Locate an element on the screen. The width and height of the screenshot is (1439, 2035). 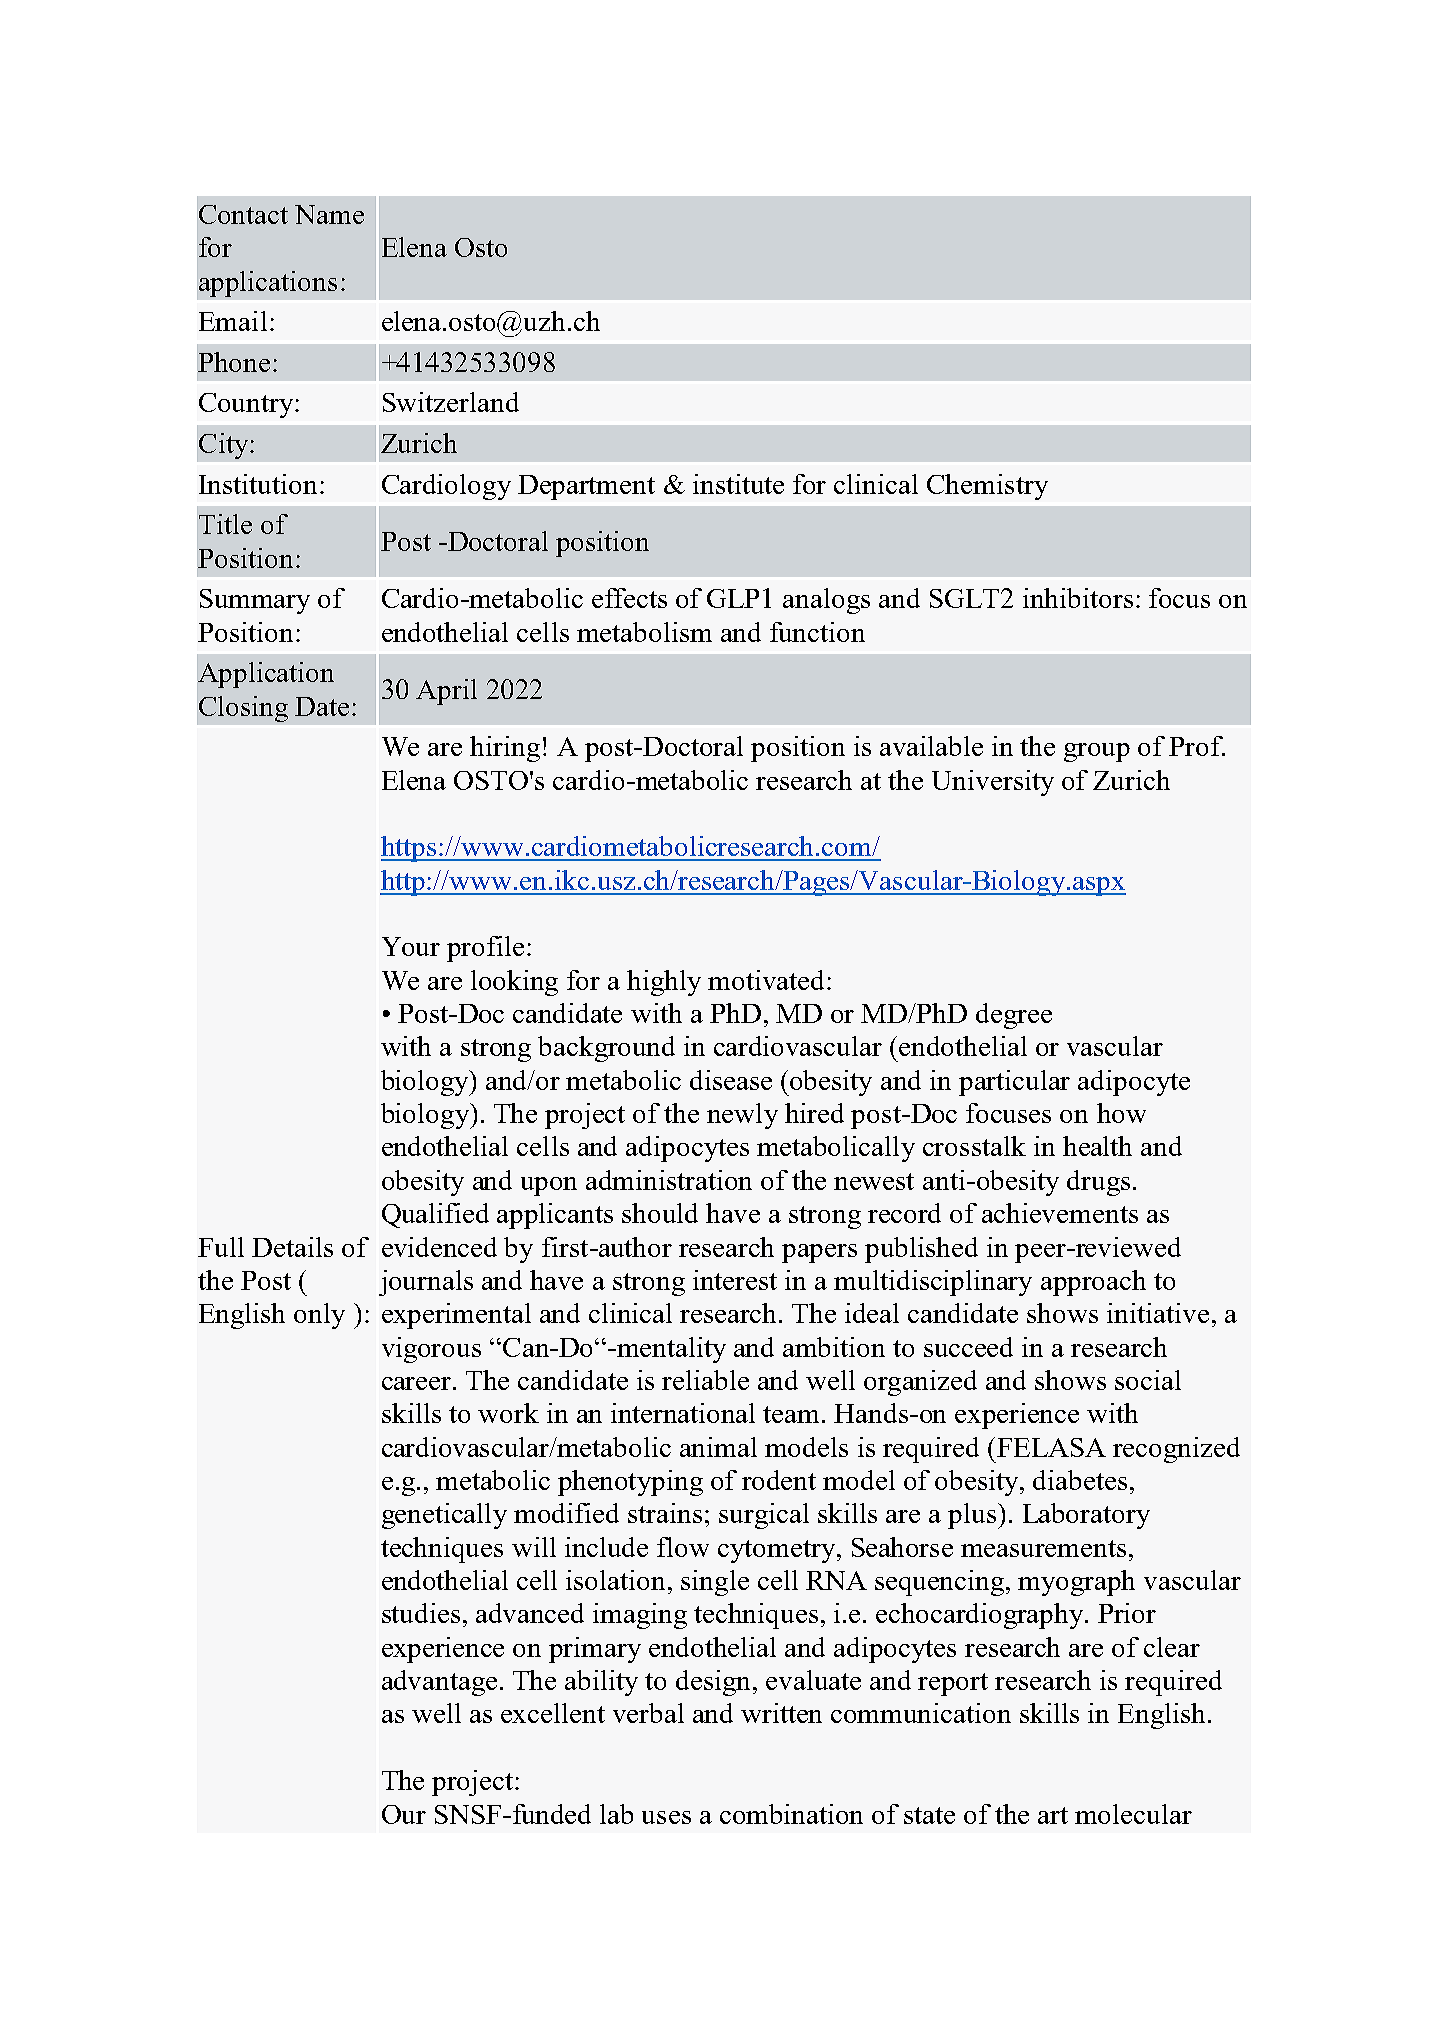
Your is located at coordinates (411, 946).
